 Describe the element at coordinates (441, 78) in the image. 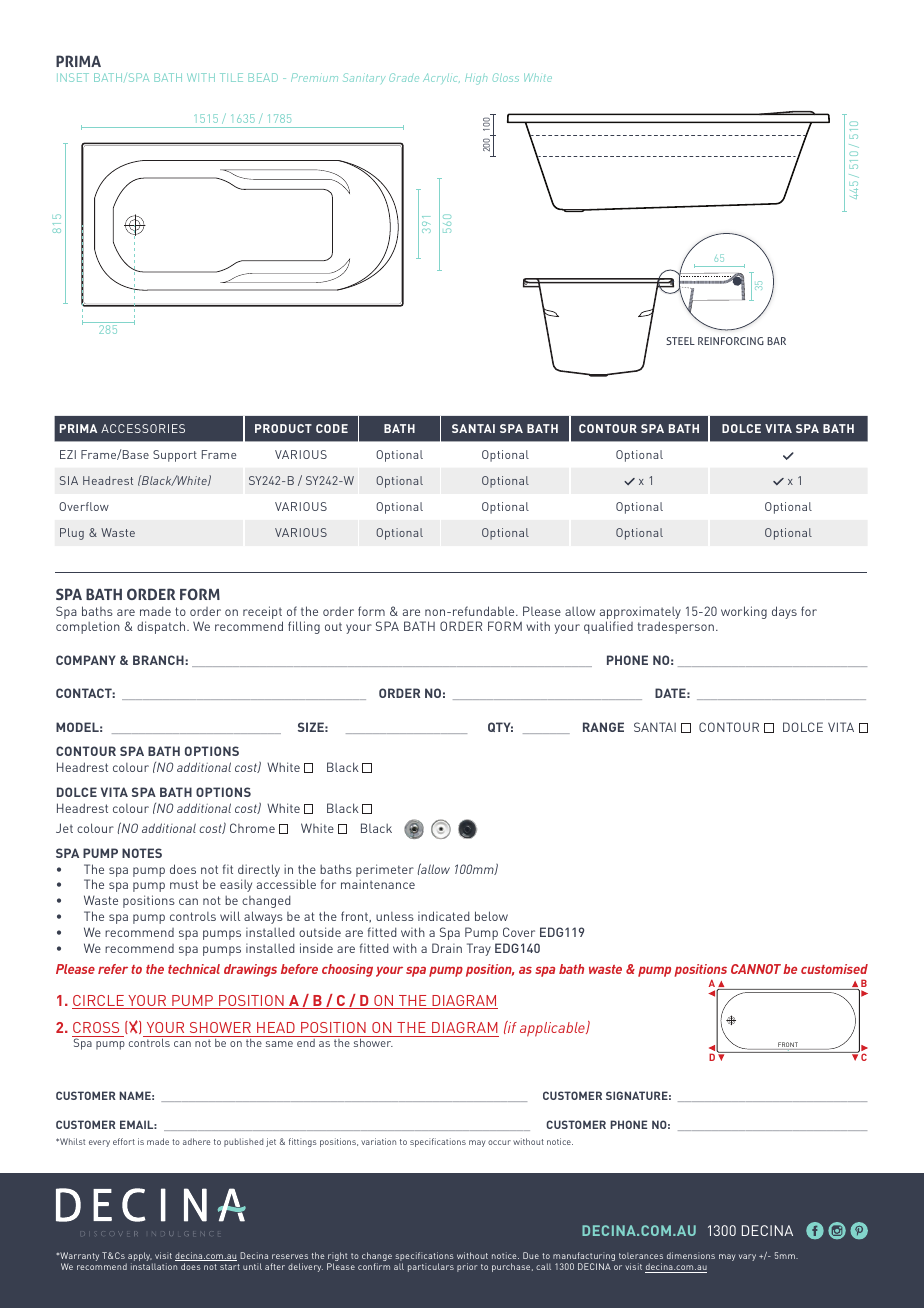

I see `Acrylic` at that location.
